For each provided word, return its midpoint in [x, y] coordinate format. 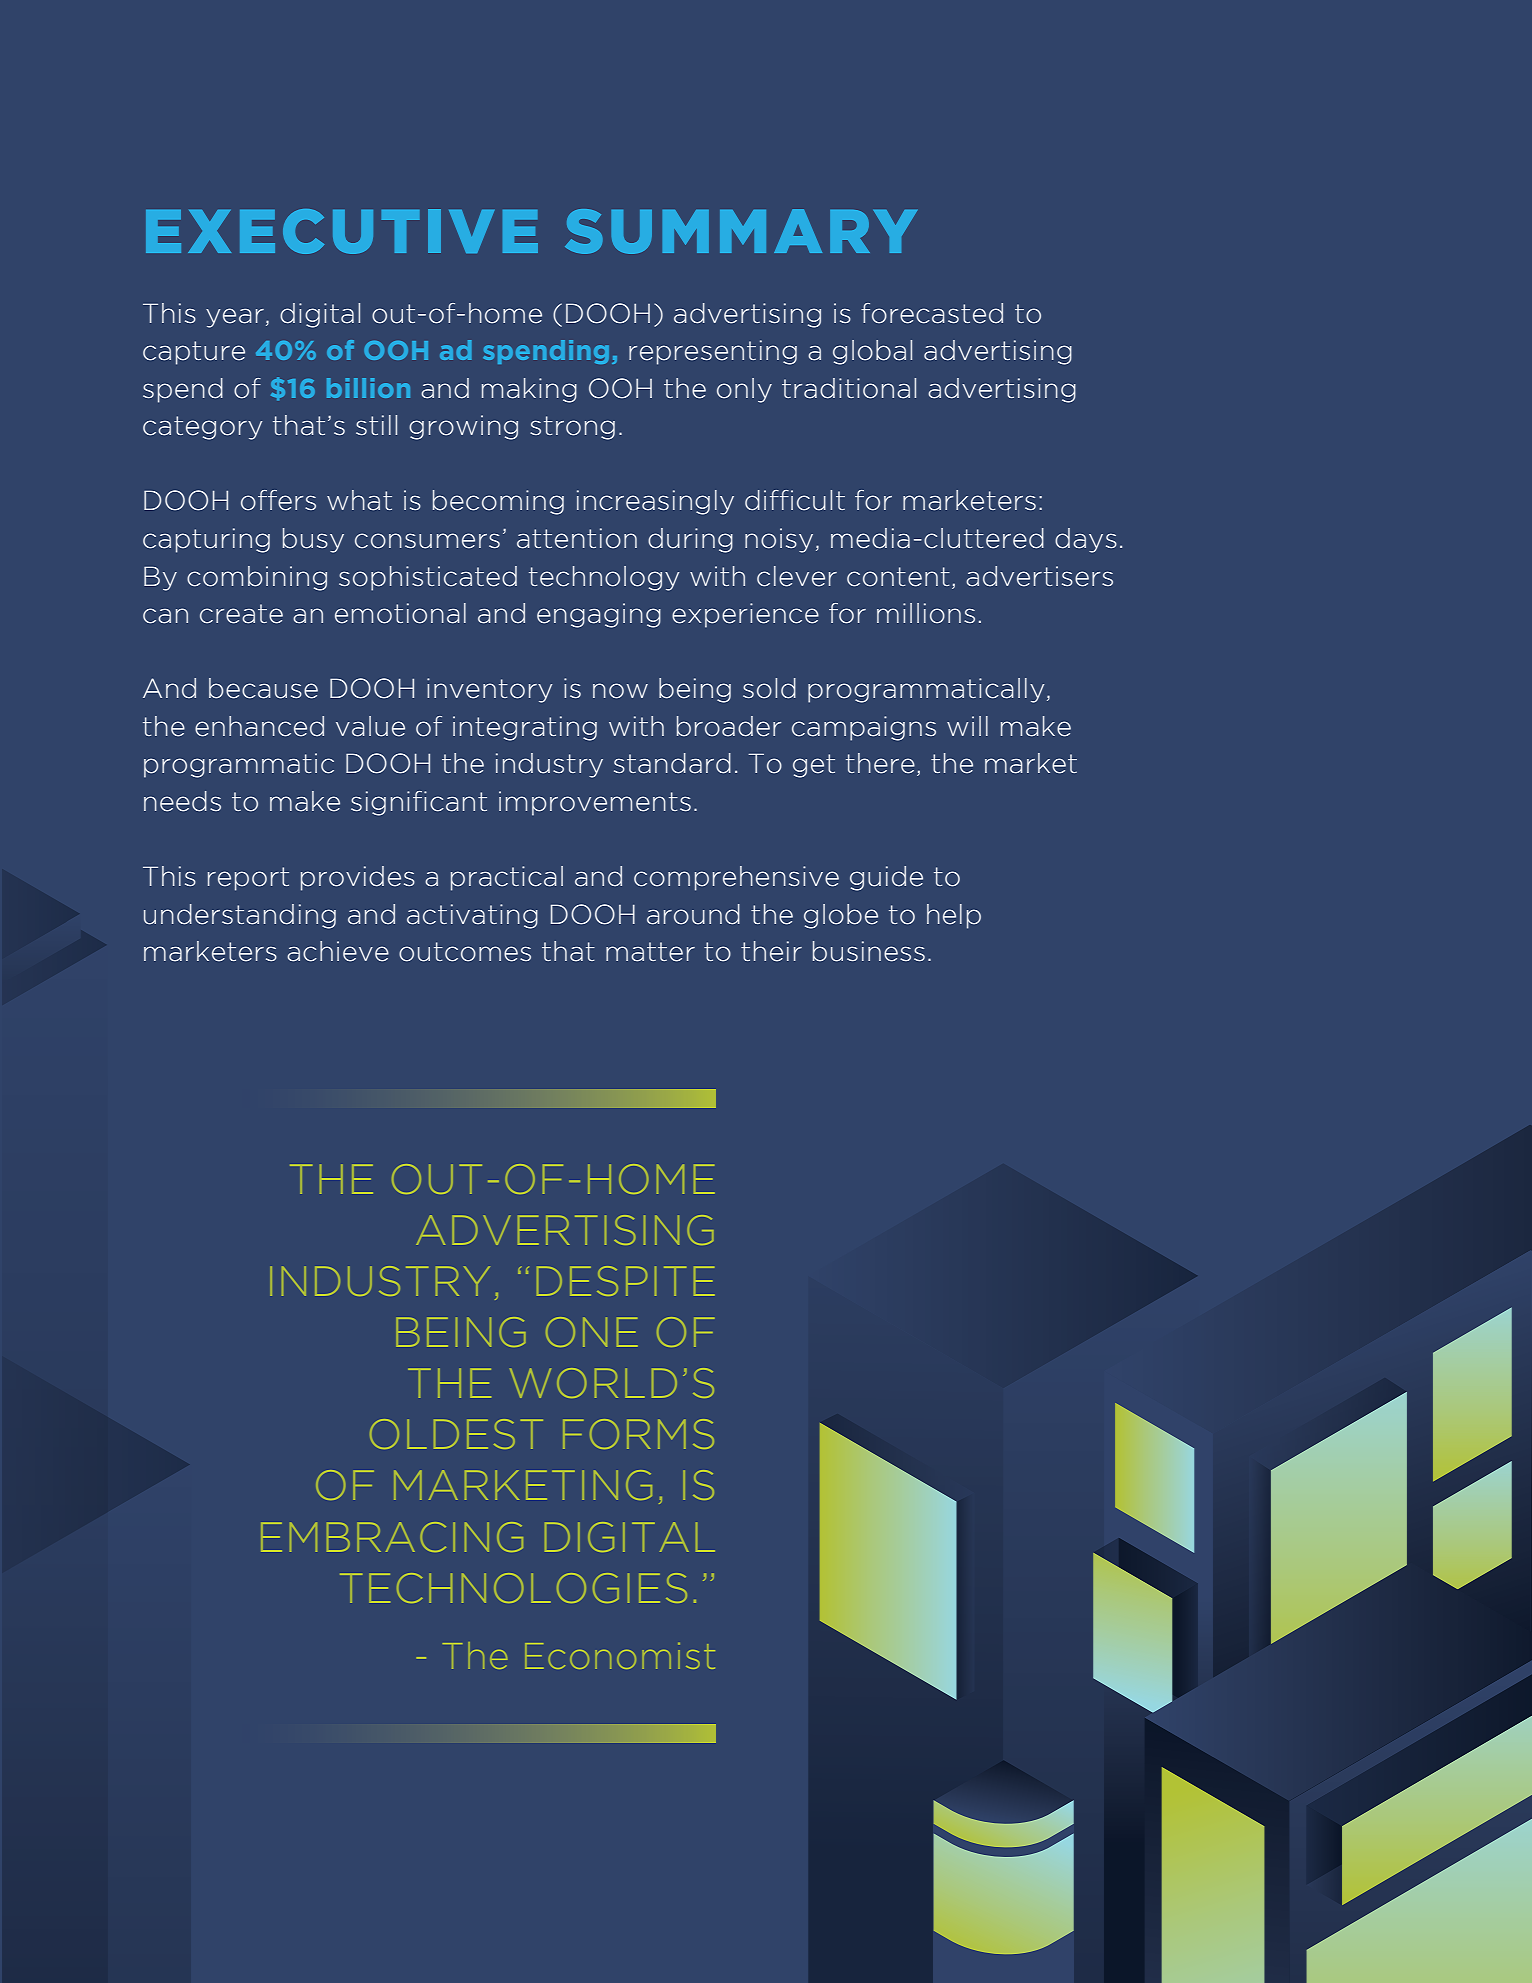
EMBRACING [392, 1537]
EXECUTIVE [342, 231]
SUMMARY [741, 231]
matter [650, 952]
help [954, 916]
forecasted [932, 313]
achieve [338, 951]
